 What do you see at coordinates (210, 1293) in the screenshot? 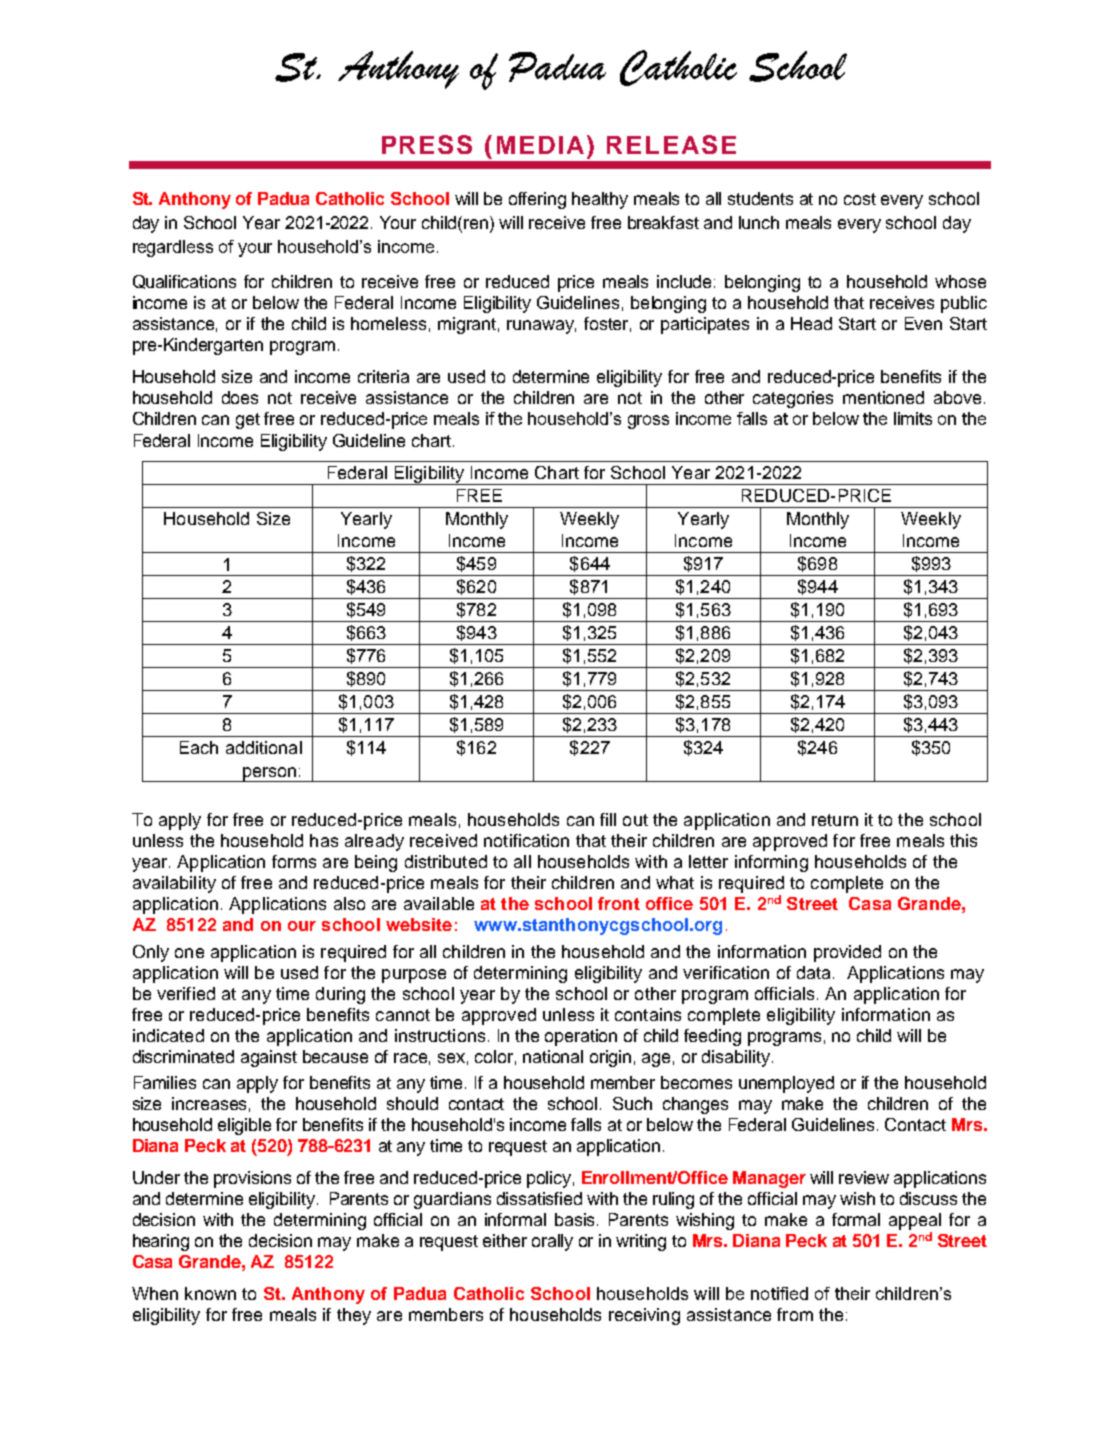
I see `known` at bounding box center [210, 1293].
